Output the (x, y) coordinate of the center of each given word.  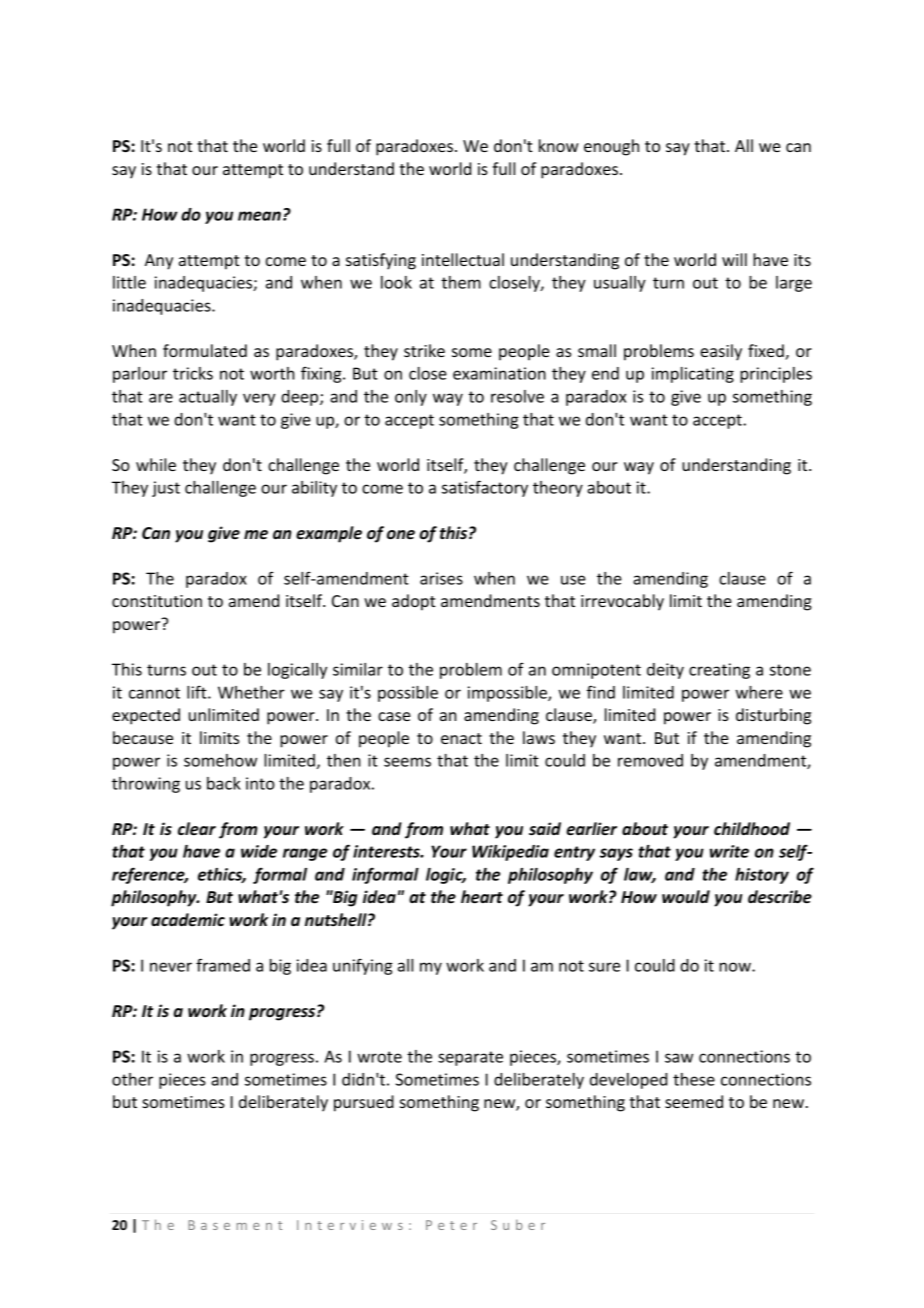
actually (208, 398)
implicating (693, 375)
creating (719, 671)
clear (197, 829)
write (729, 851)
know (559, 145)
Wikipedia (510, 853)
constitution (157, 601)
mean (259, 216)
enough (611, 147)
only (411, 398)
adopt (414, 602)
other (132, 1079)
